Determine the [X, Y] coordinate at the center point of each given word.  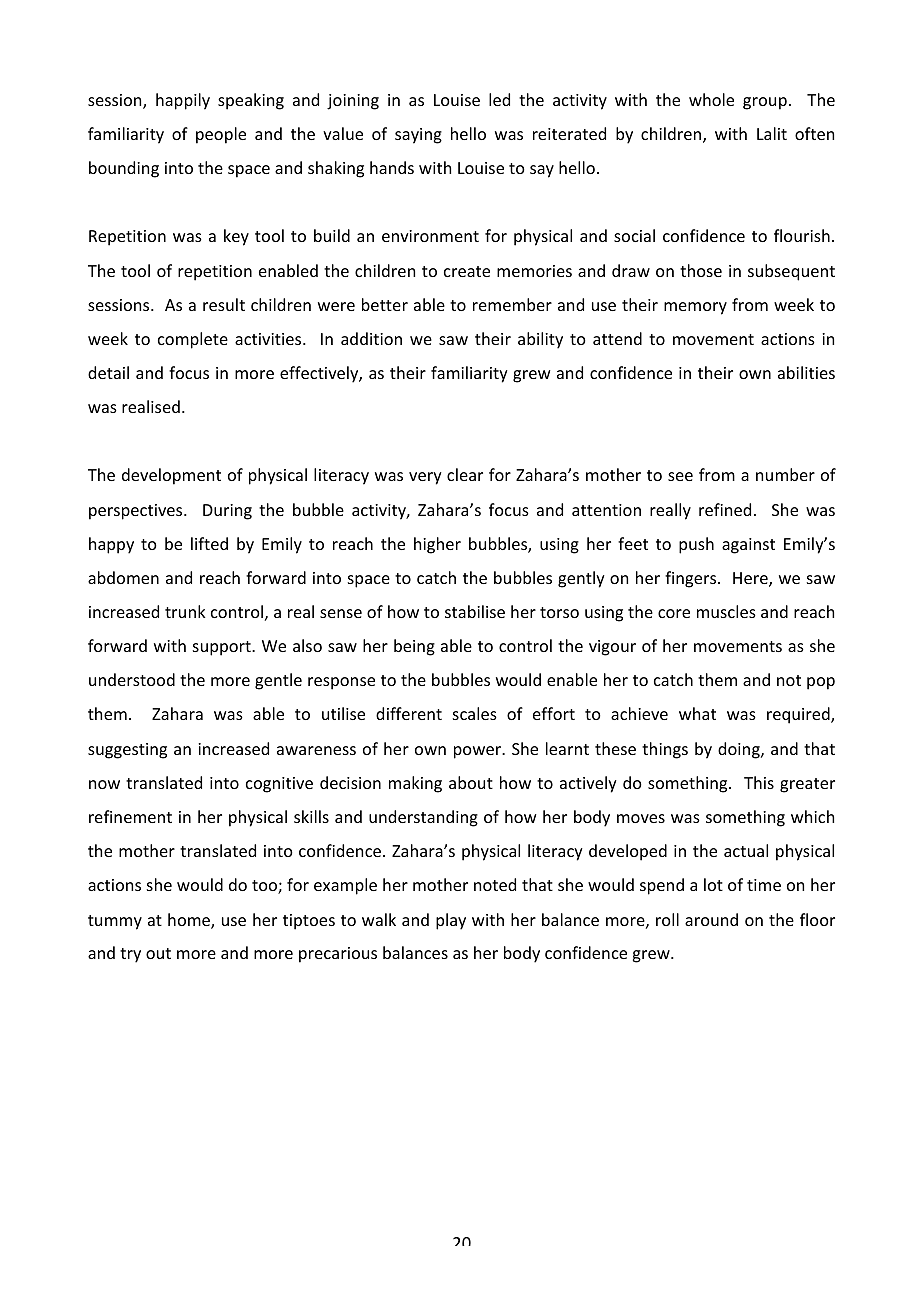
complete [193, 340]
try [130, 955]
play [451, 921]
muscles [726, 611]
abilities [806, 372]
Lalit [772, 133]
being [414, 647]
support [223, 648]
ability [540, 340]
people [221, 135]
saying [418, 136]
